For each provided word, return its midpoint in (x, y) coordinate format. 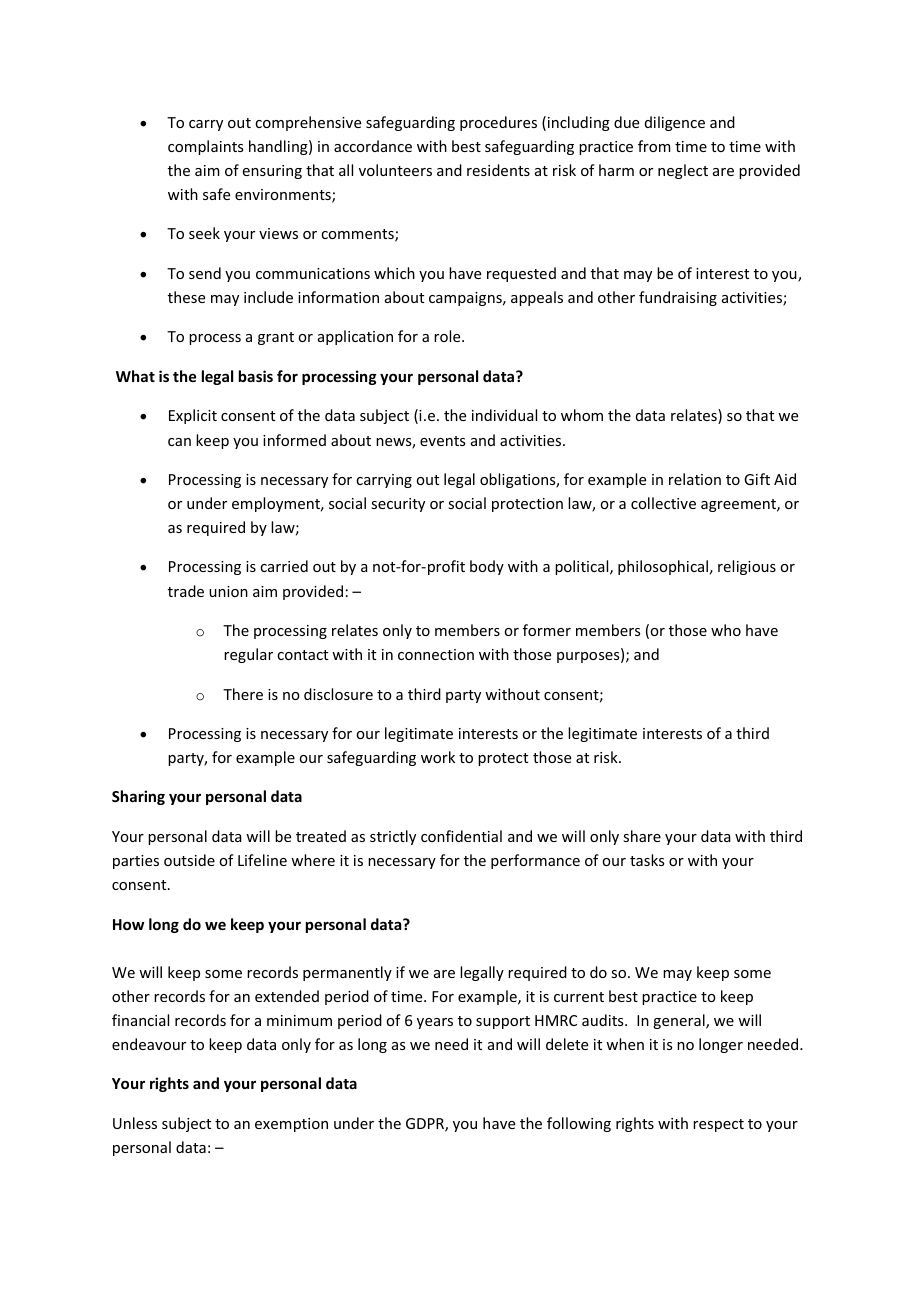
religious (747, 567)
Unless (135, 1123)
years (435, 1023)
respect (718, 1125)
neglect (683, 171)
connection (436, 654)
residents (498, 170)
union (228, 591)
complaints (205, 147)
